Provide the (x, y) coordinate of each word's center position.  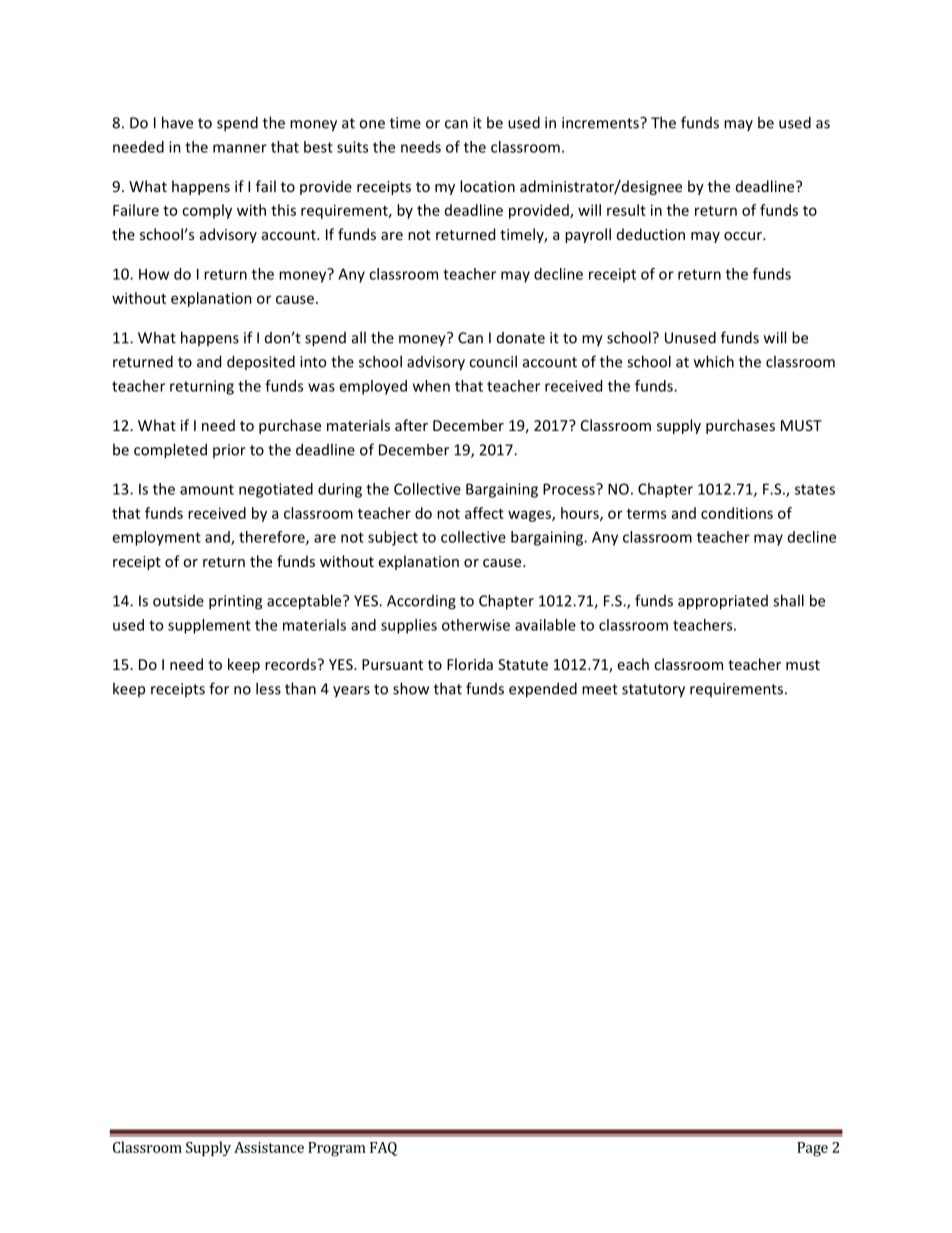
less (268, 688)
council (493, 361)
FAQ (383, 1149)
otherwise (476, 625)
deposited (261, 362)
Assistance (269, 1147)
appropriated (723, 602)
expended (543, 690)
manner (240, 148)
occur (744, 236)
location (487, 186)
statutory (653, 691)
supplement (209, 626)
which (714, 361)
